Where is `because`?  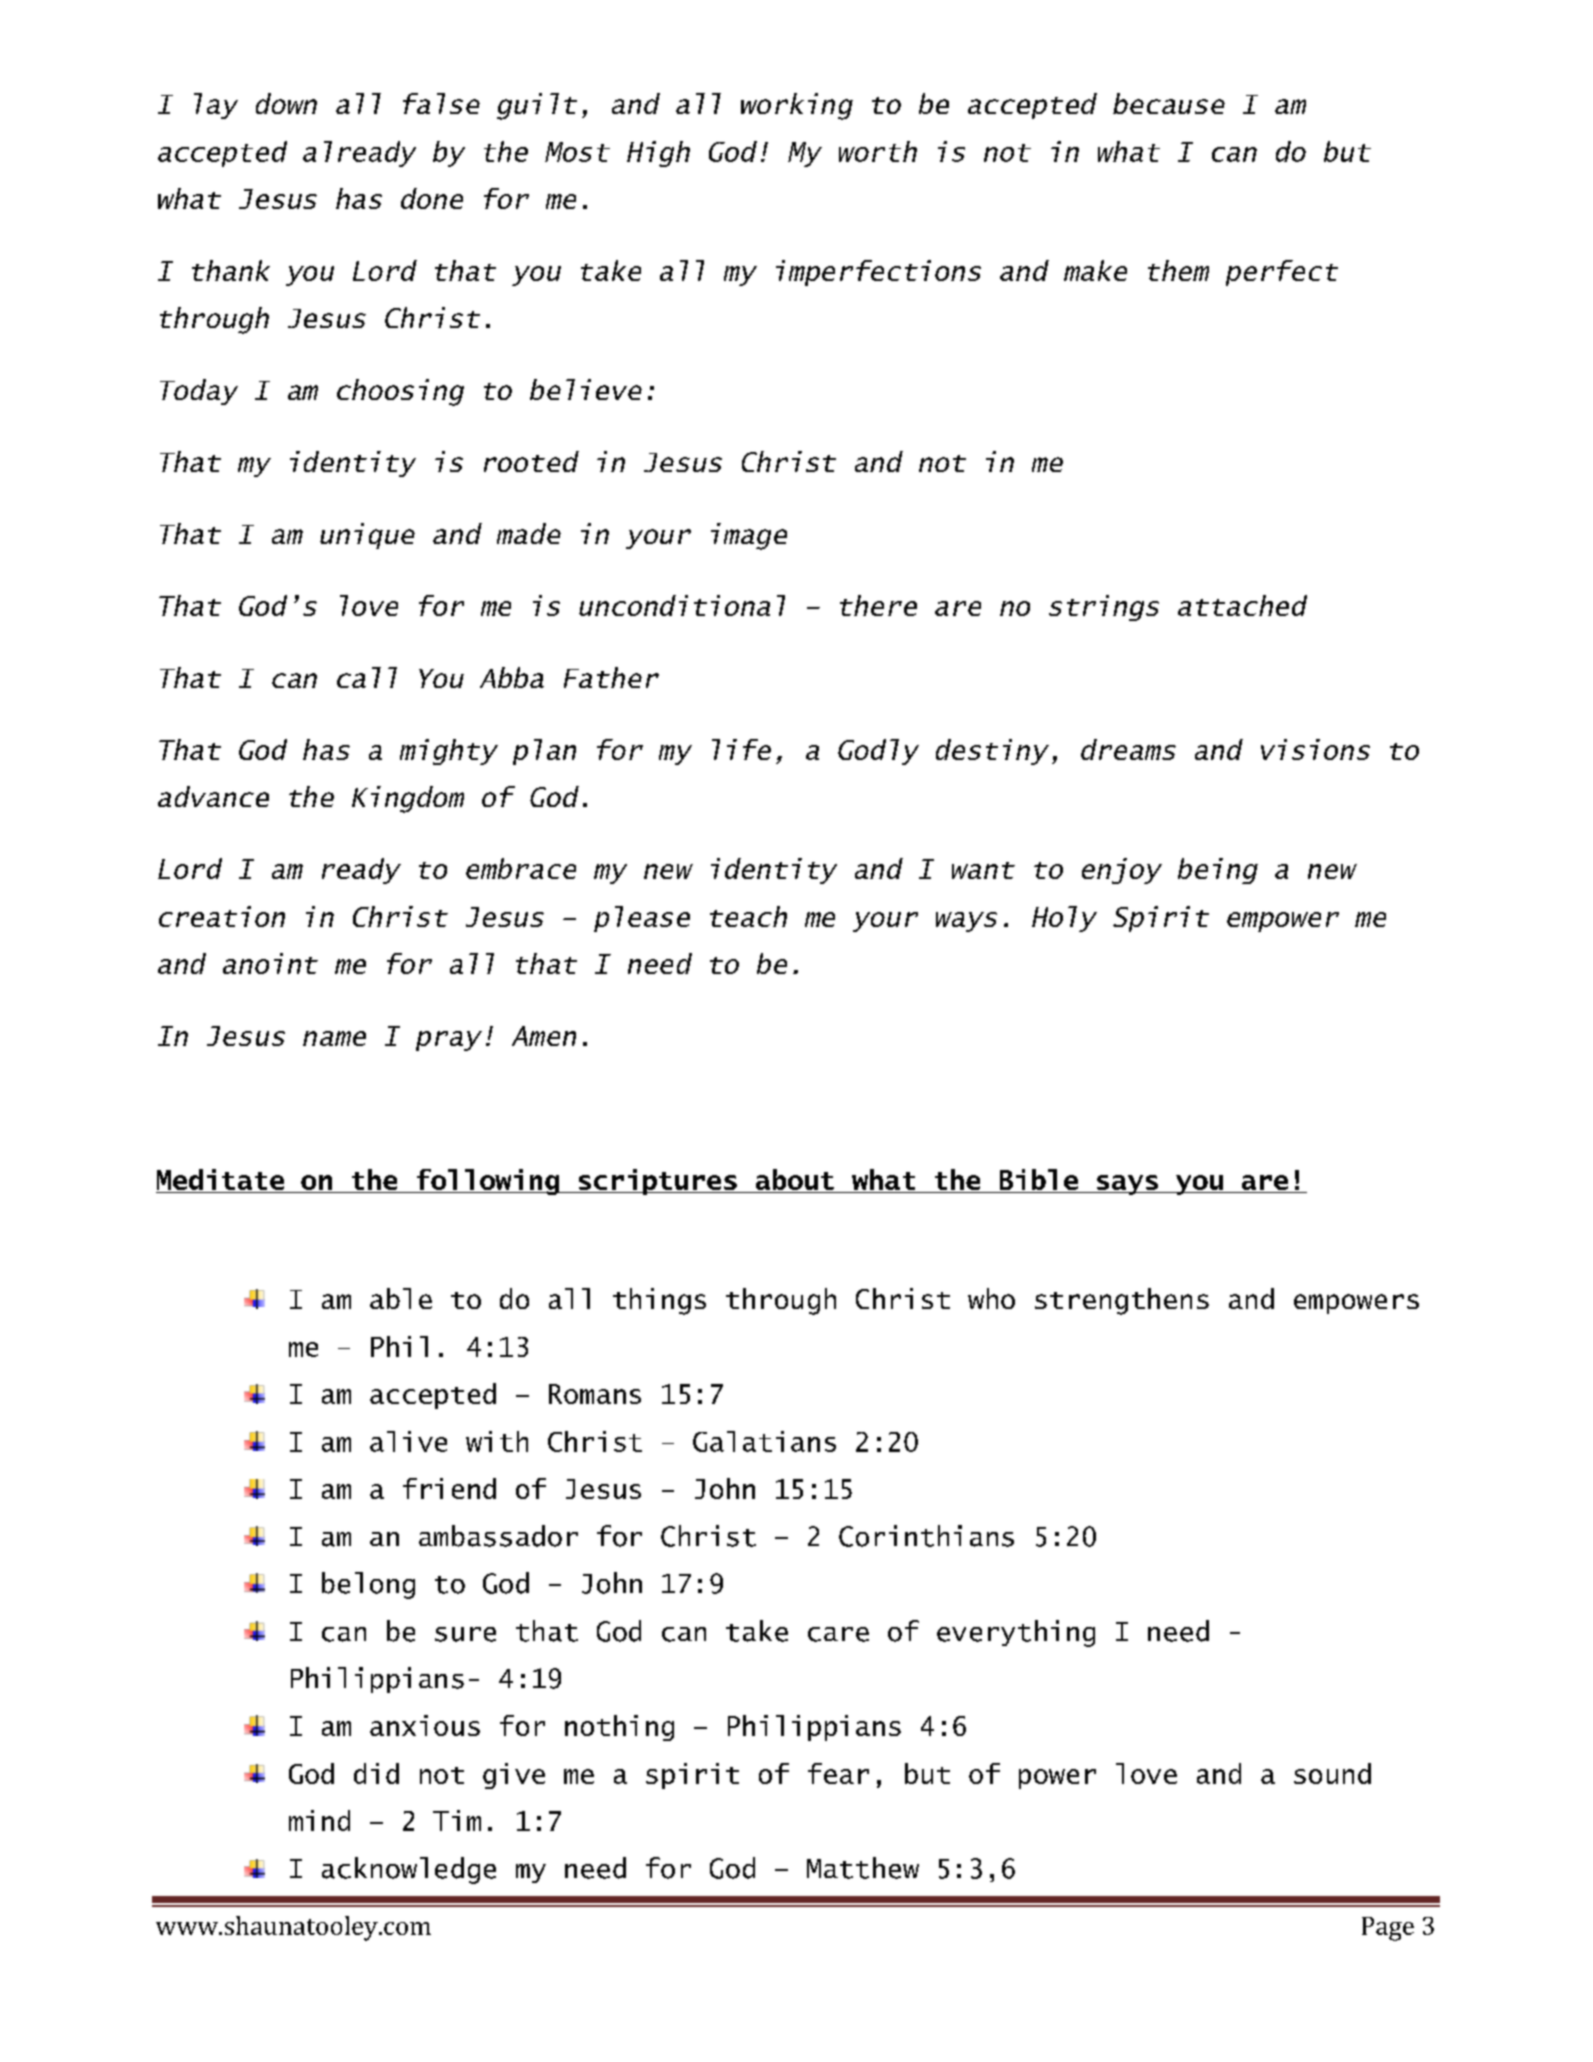
because is located at coordinates (1169, 103).
